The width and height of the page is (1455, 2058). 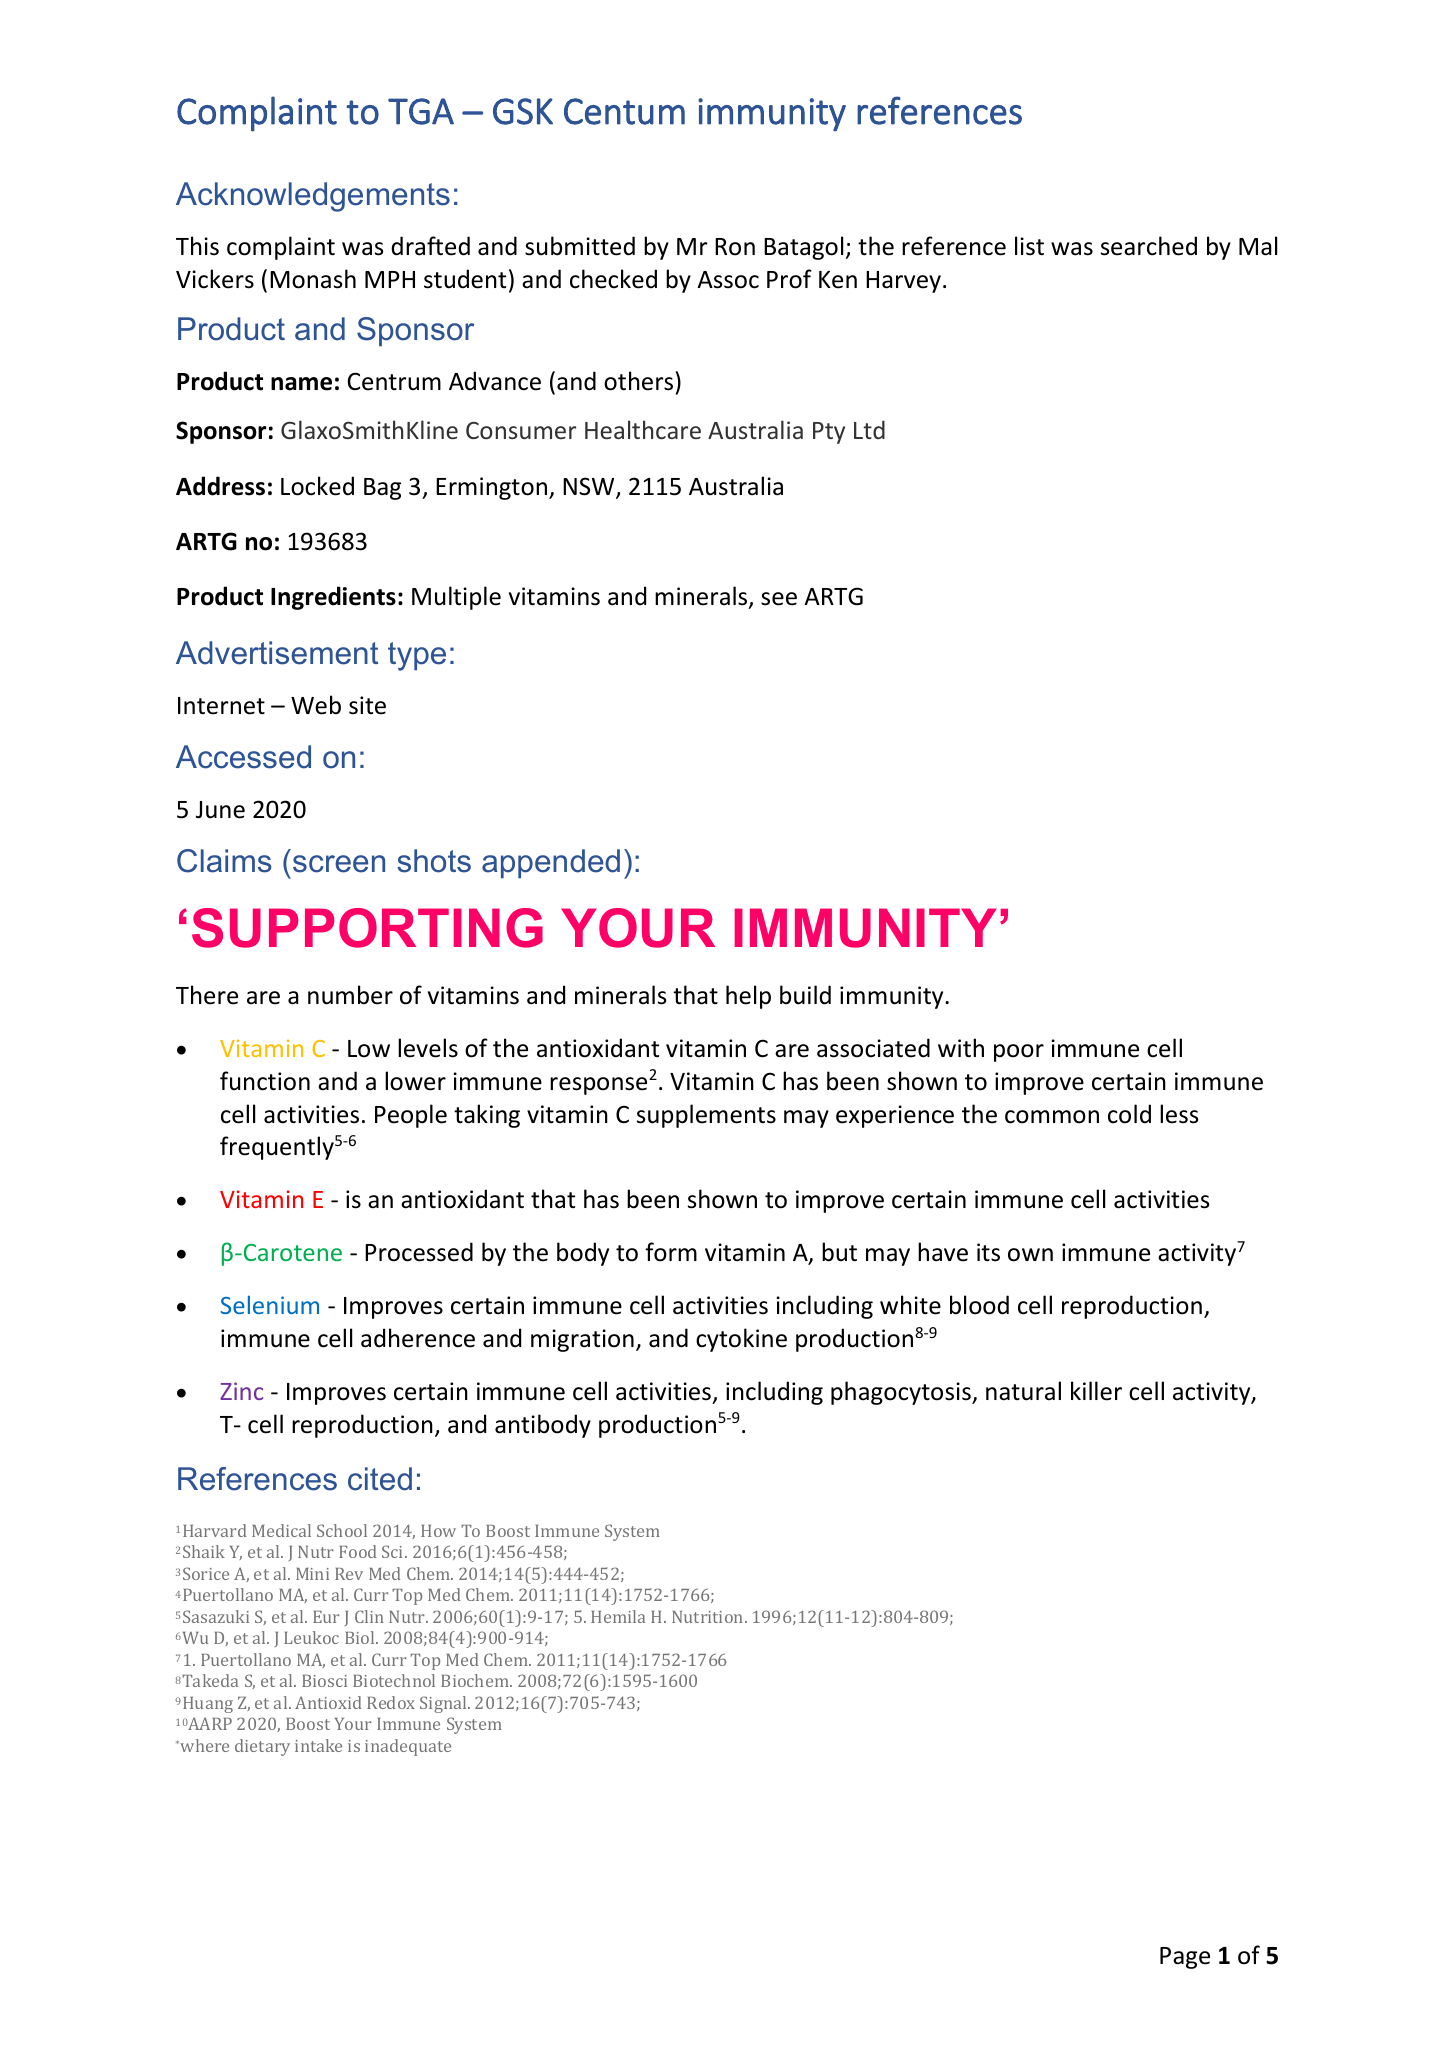 I want to click on Page, so click(x=1185, y=1958).
